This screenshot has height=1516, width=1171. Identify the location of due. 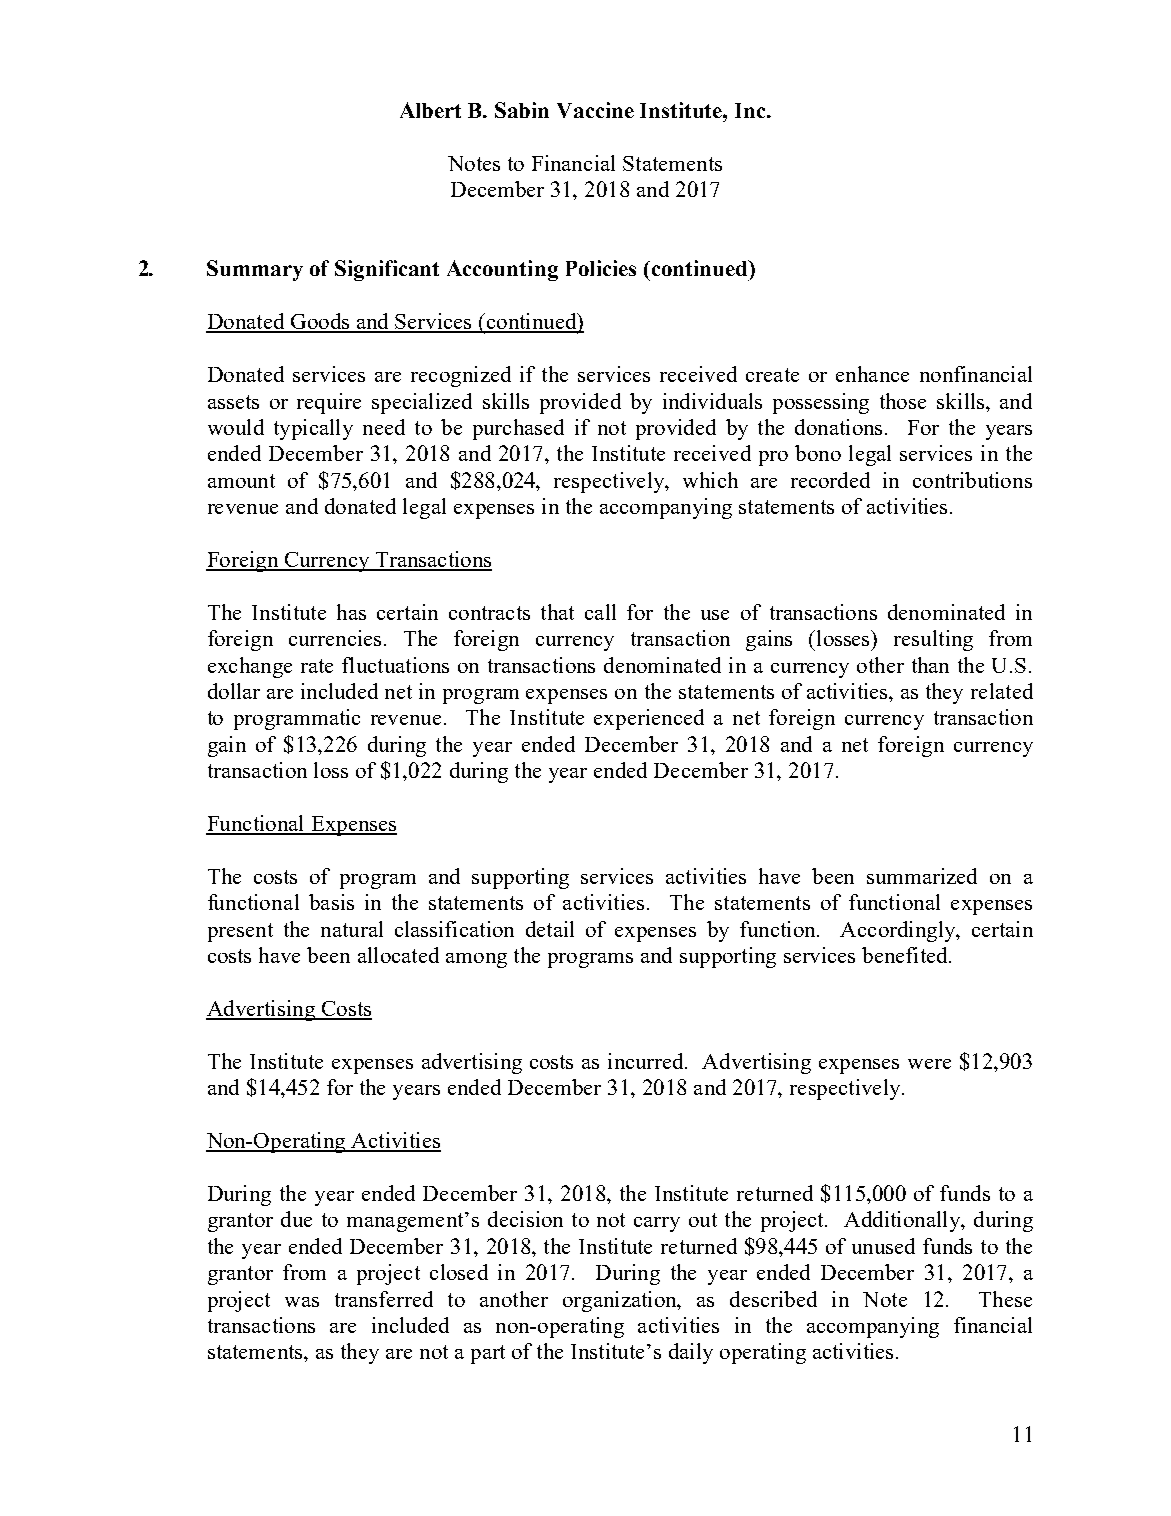
(296, 1219).
